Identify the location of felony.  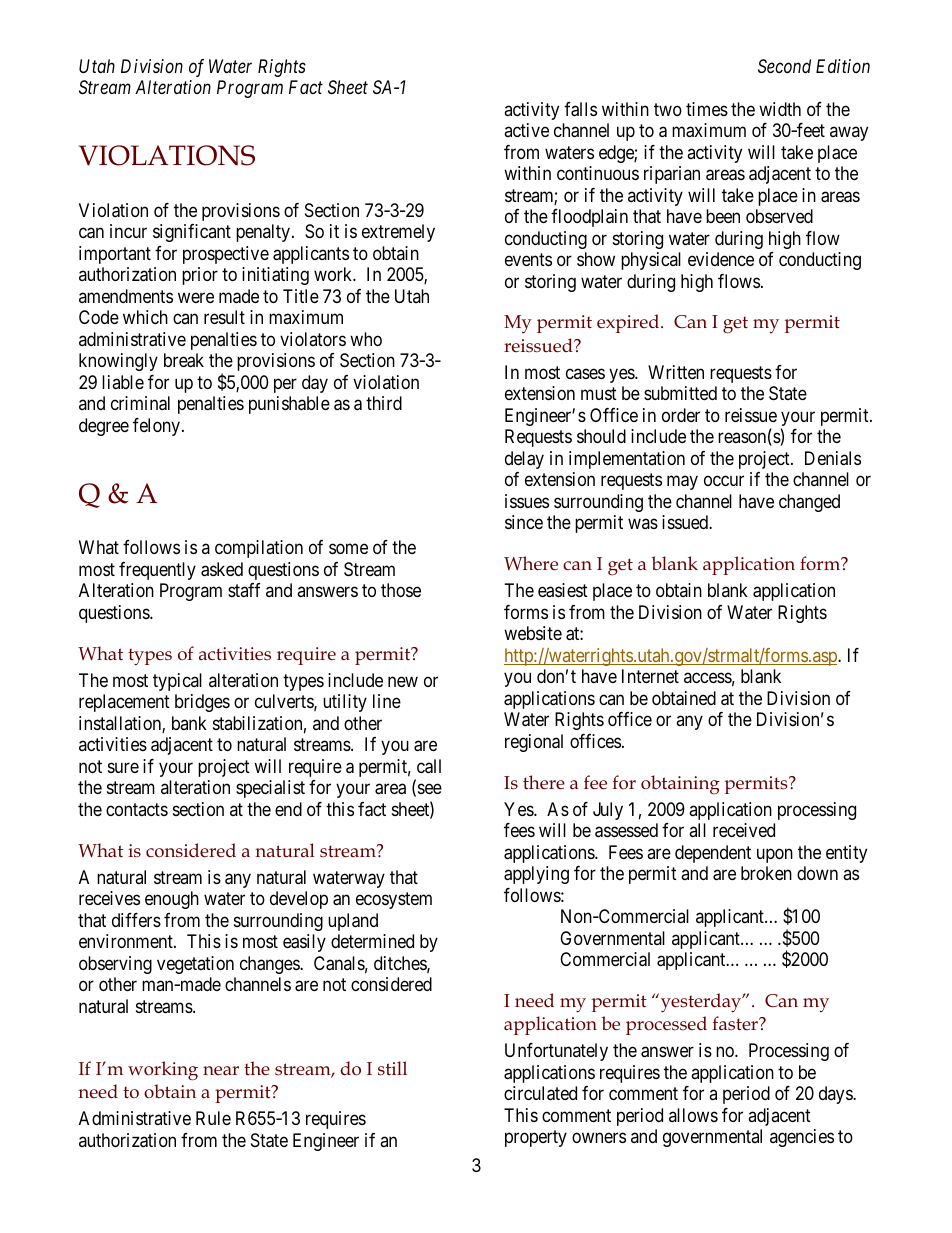
(158, 427).
